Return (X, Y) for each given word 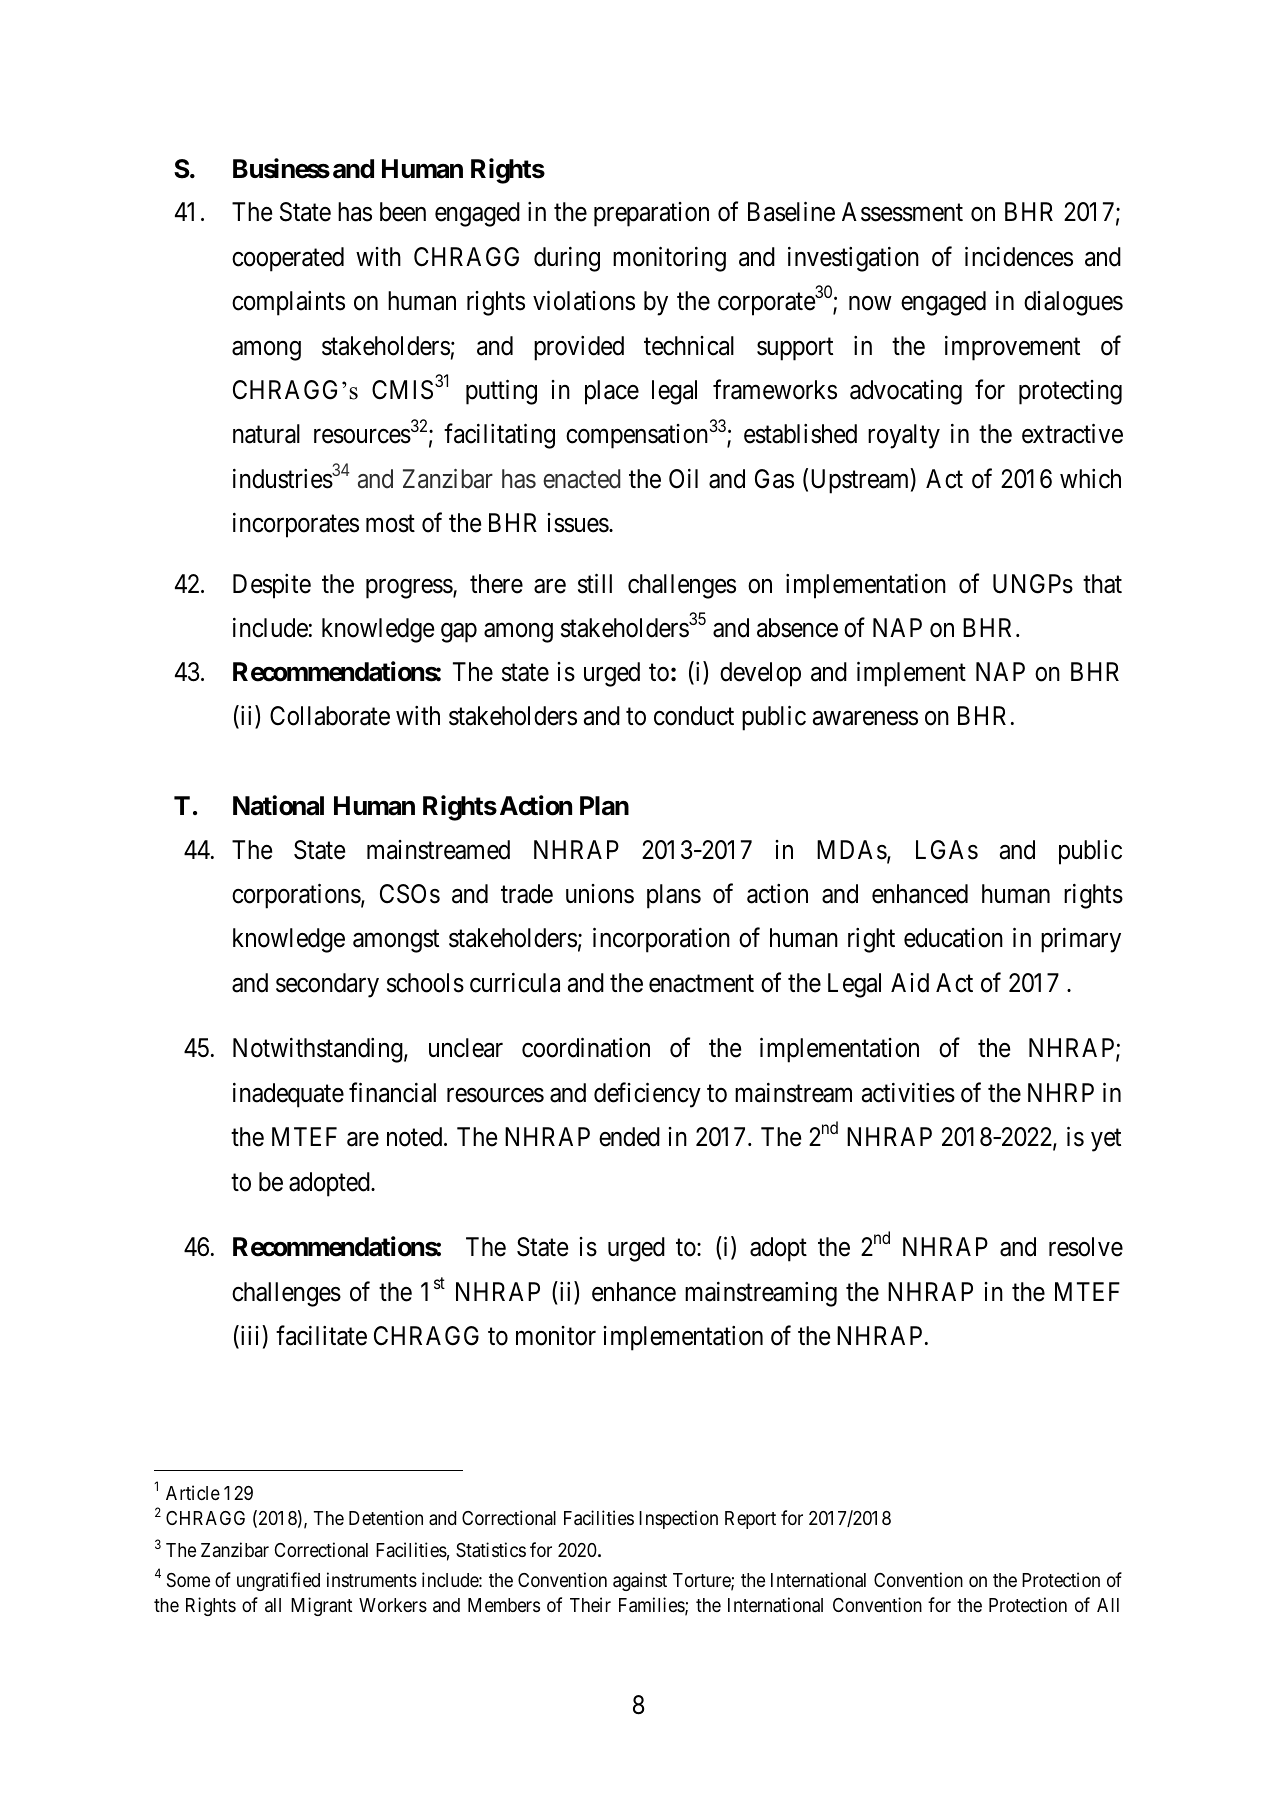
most (390, 524)
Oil (683, 479)
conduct (694, 716)
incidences (1019, 256)
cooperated (288, 259)
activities (908, 1093)
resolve (1086, 1247)
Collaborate (330, 716)
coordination (586, 1048)
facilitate (321, 1335)
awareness (865, 719)
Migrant (321, 1606)
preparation (651, 214)
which (1090, 479)
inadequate (288, 1095)
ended (629, 1137)
